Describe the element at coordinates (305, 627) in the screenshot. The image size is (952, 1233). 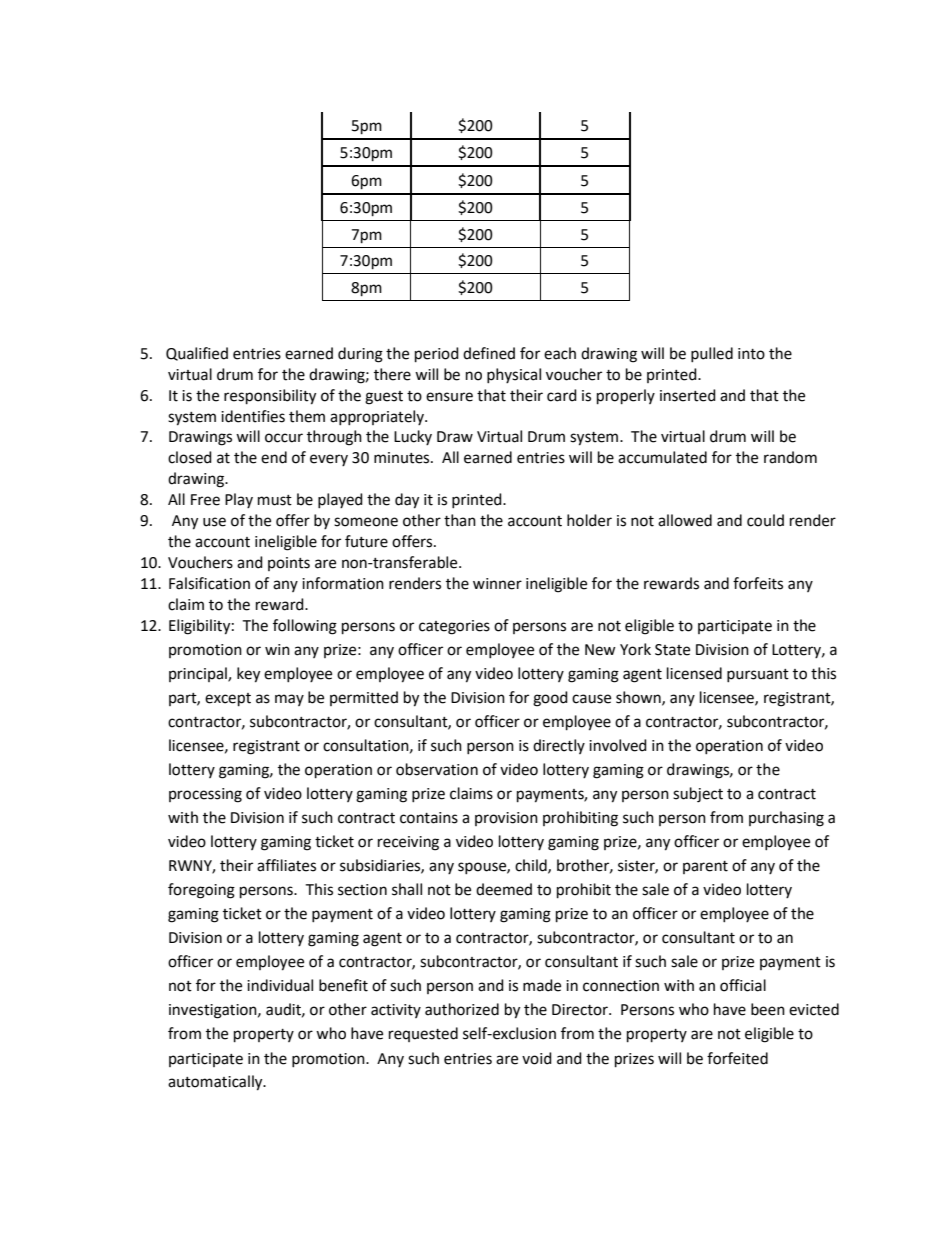
I see `following` at that location.
